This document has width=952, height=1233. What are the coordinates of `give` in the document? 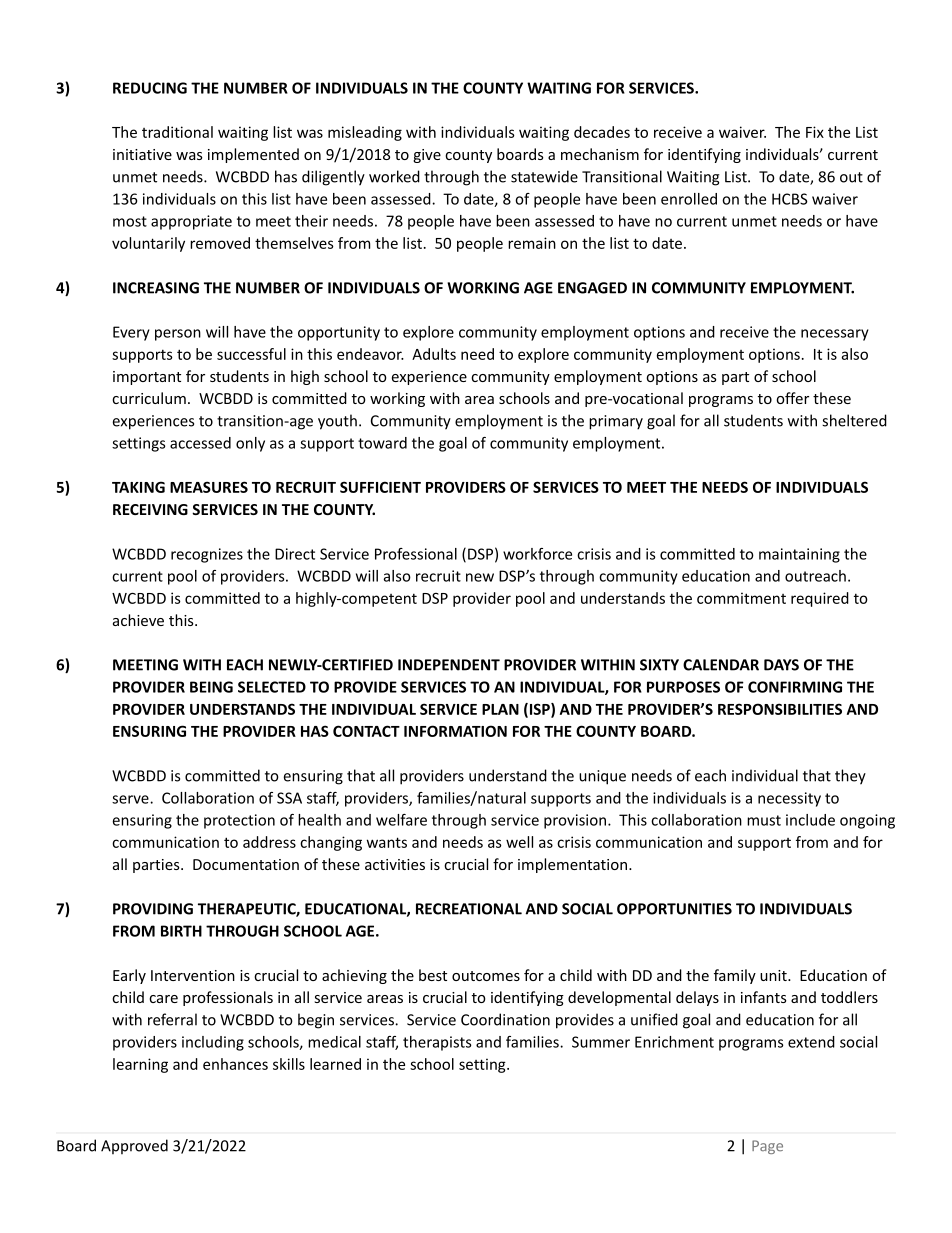 It's located at (427, 156).
